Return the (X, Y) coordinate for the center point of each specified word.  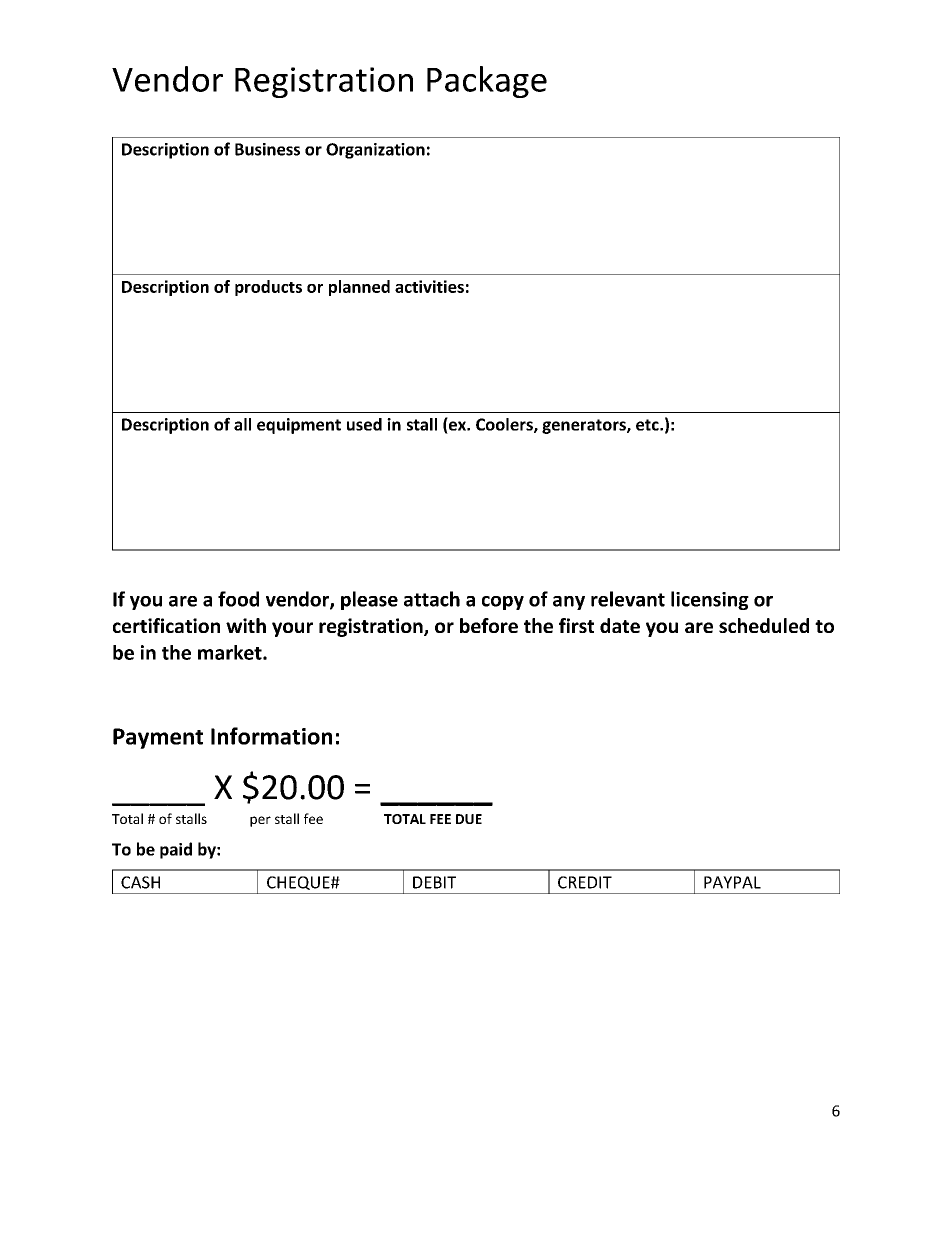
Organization (375, 151)
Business (267, 149)
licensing (710, 600)
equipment (299, 426)
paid (176, 850)
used (364, 424)
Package (487, 82)
